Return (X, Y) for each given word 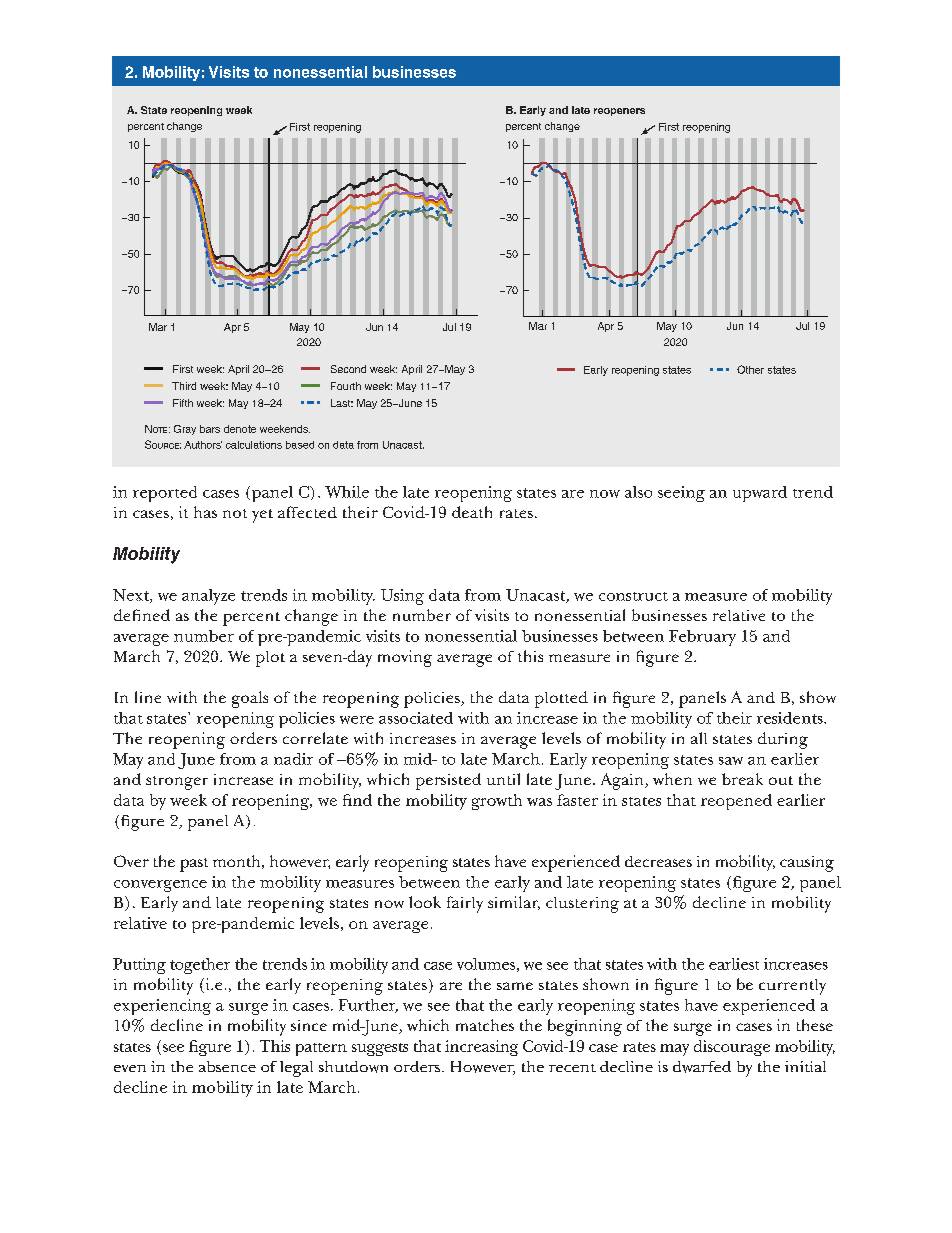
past (194, 865)
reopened (736, 802)
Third (184, 386)
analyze (208, 597)
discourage (732, 1048)
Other (750, 369)
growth (497, 802)
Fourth (346, 386)
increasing (481, 1048)
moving (405, 658)
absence (227, 1066)
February (702, 638)
